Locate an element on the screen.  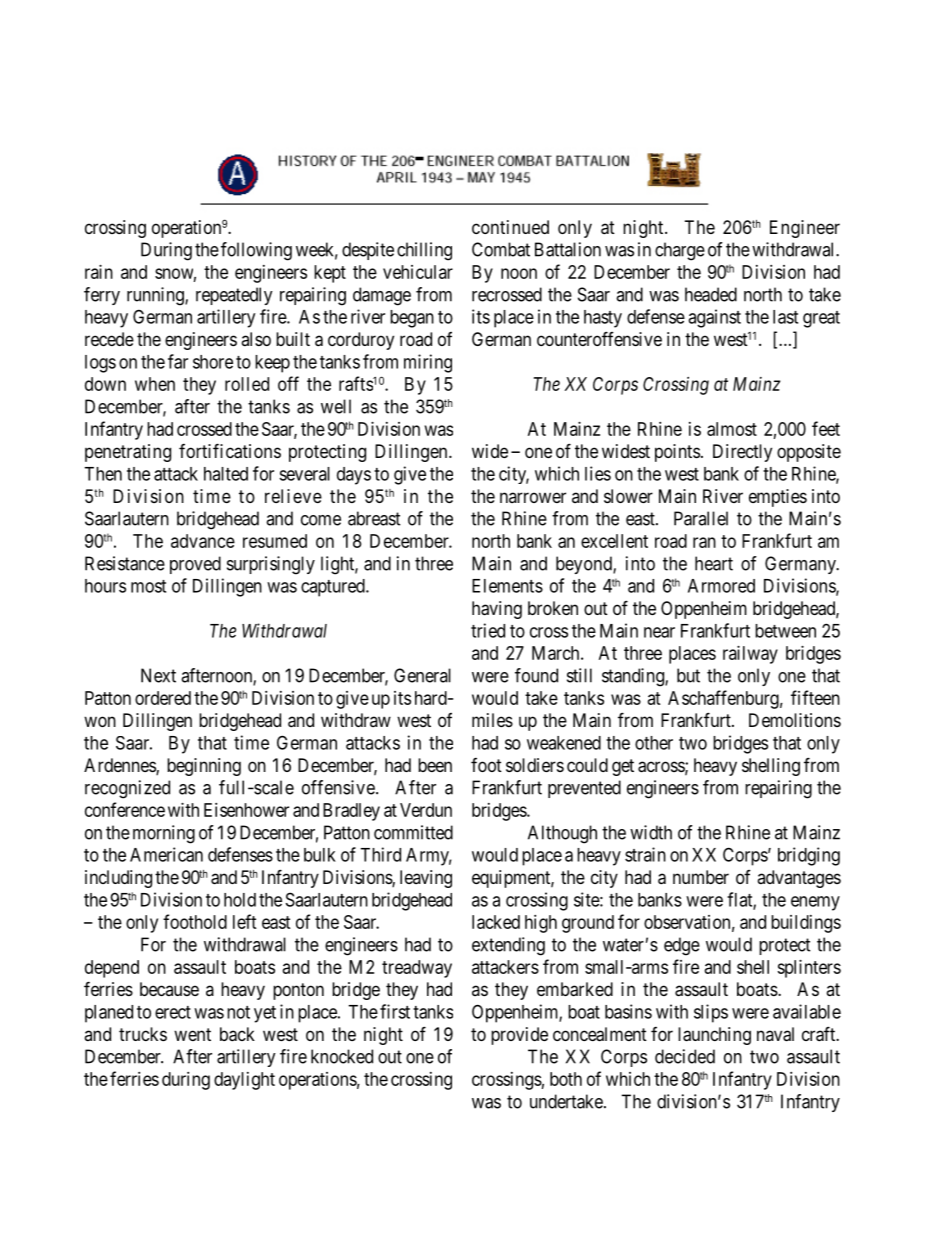
railway is located at coordinates (750, 655).
